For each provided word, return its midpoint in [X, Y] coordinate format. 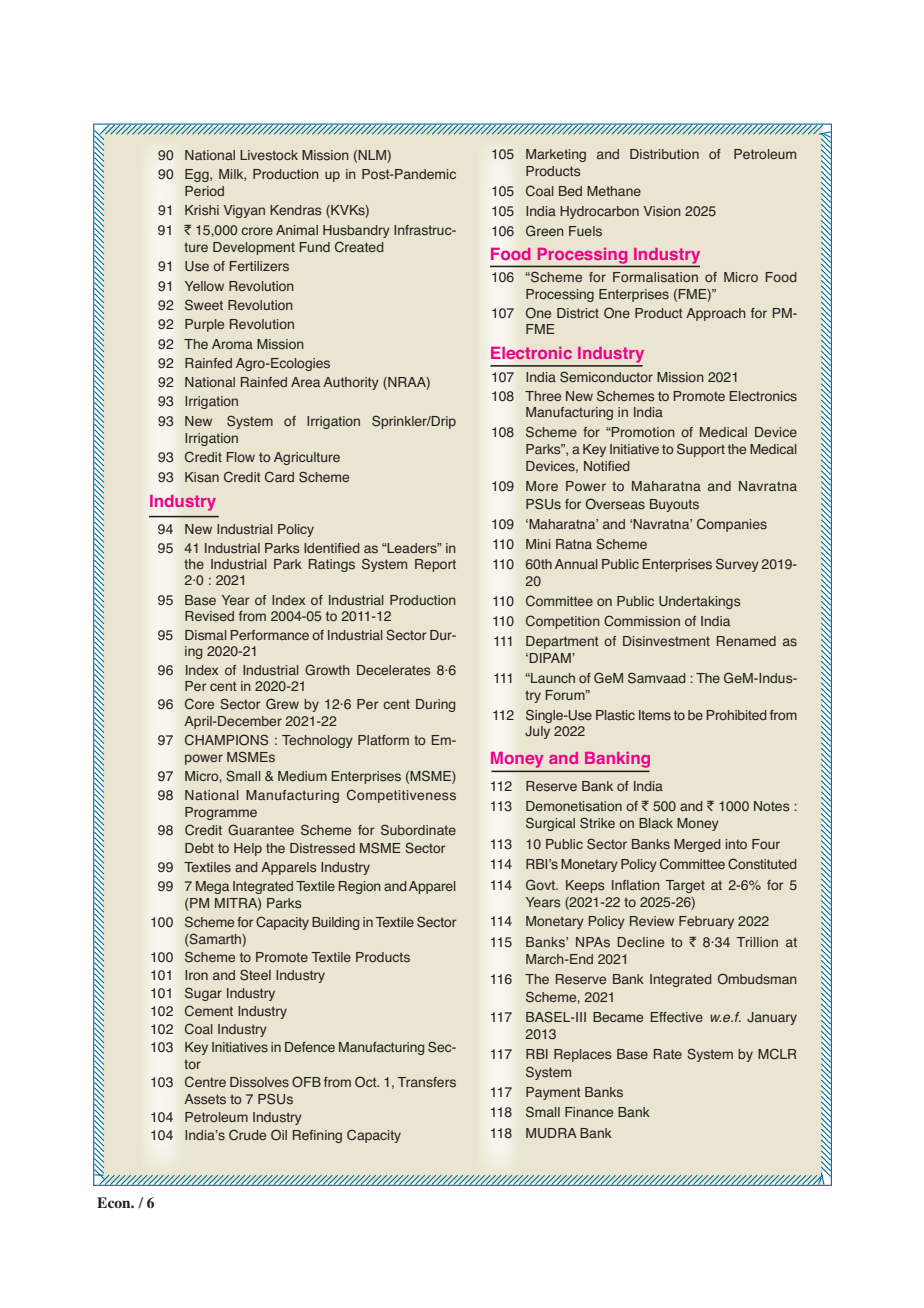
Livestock [269, 155]
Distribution [664, 154]
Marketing [556, 155]
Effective [677, 1017]
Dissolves [259, 1082]
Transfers [427, 1082]
